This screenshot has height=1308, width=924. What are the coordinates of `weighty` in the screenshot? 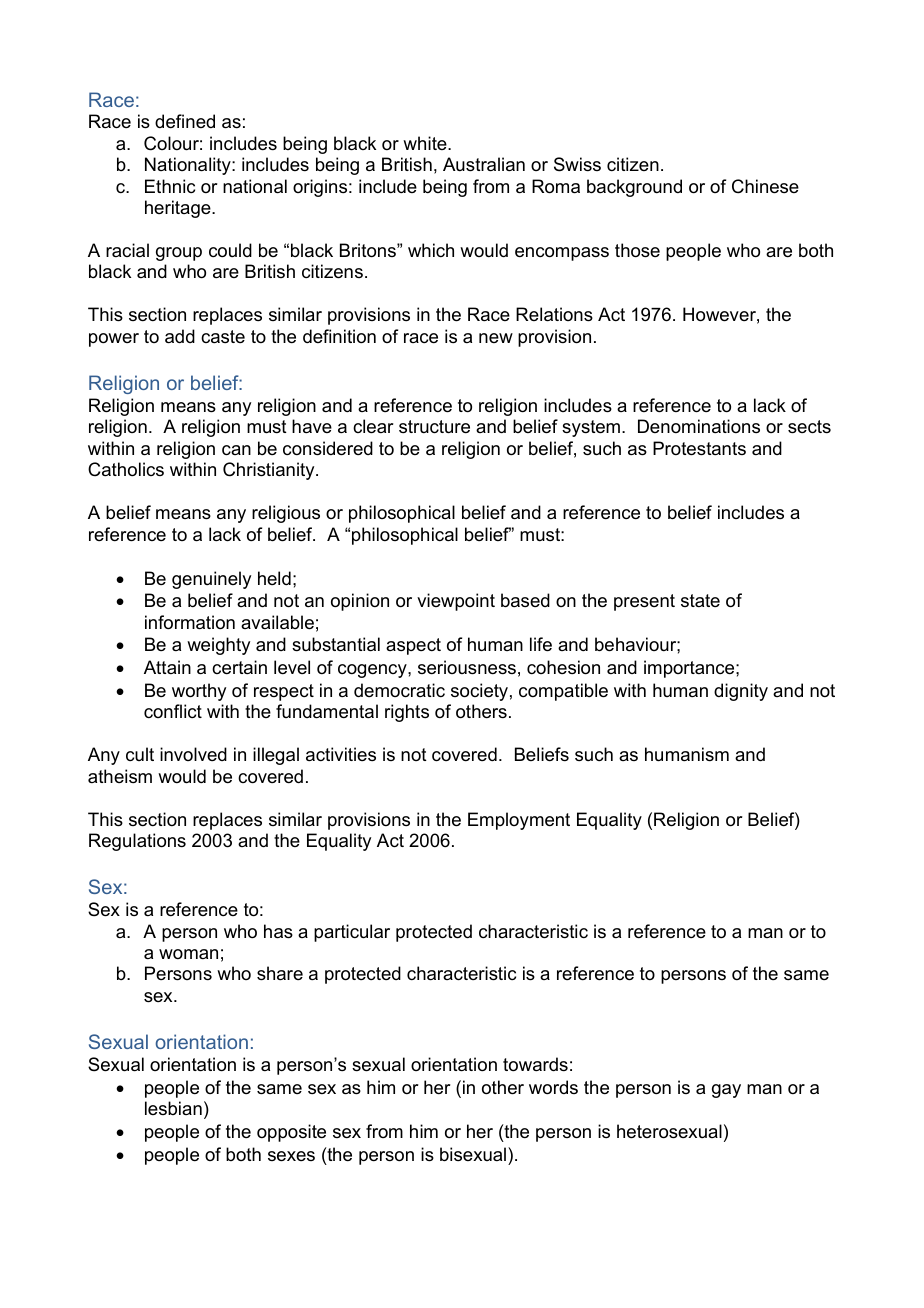 It's located at (218, 646).
